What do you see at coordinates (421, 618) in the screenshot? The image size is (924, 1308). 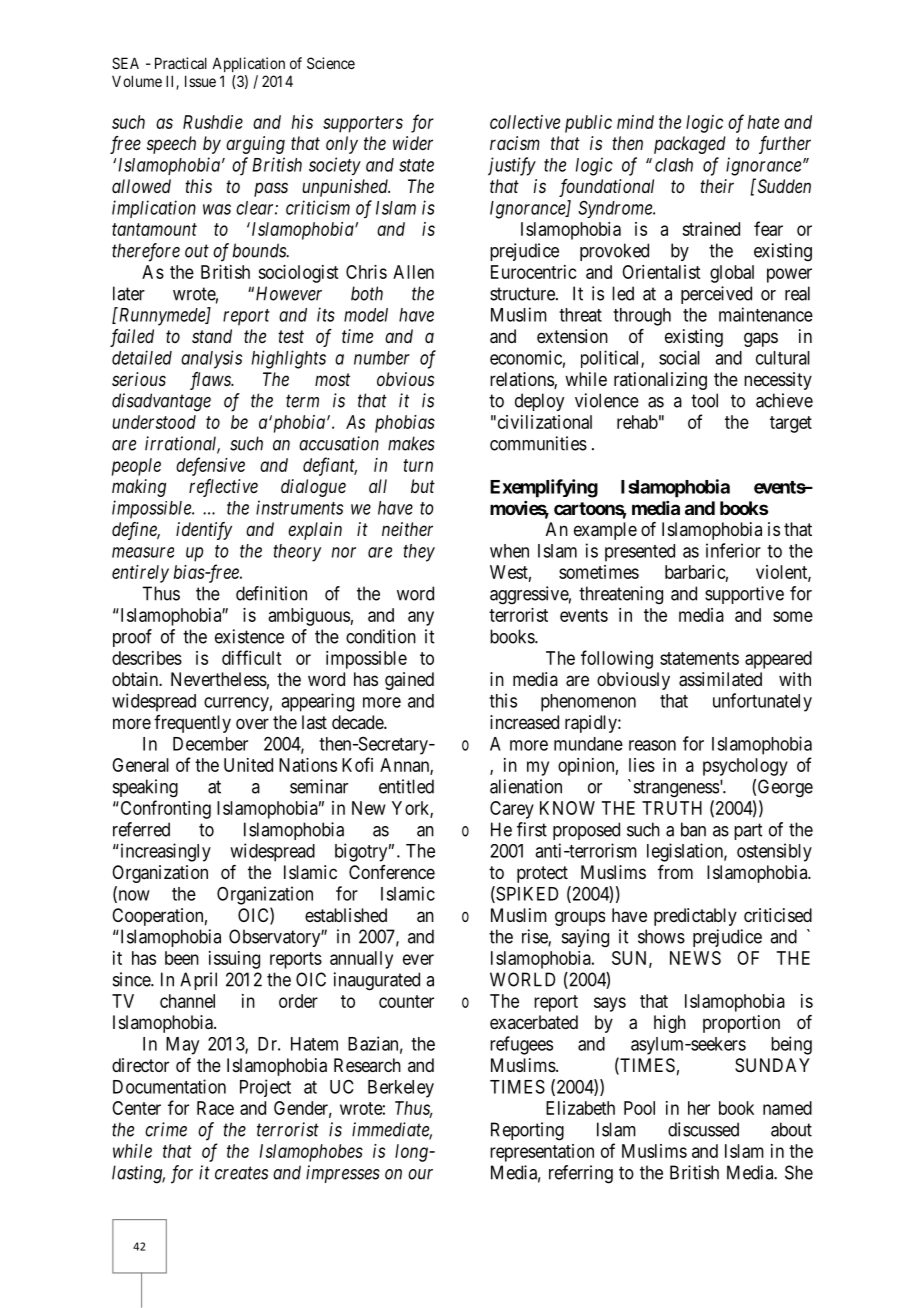 I see `any` at bounding box center [421, 618].
